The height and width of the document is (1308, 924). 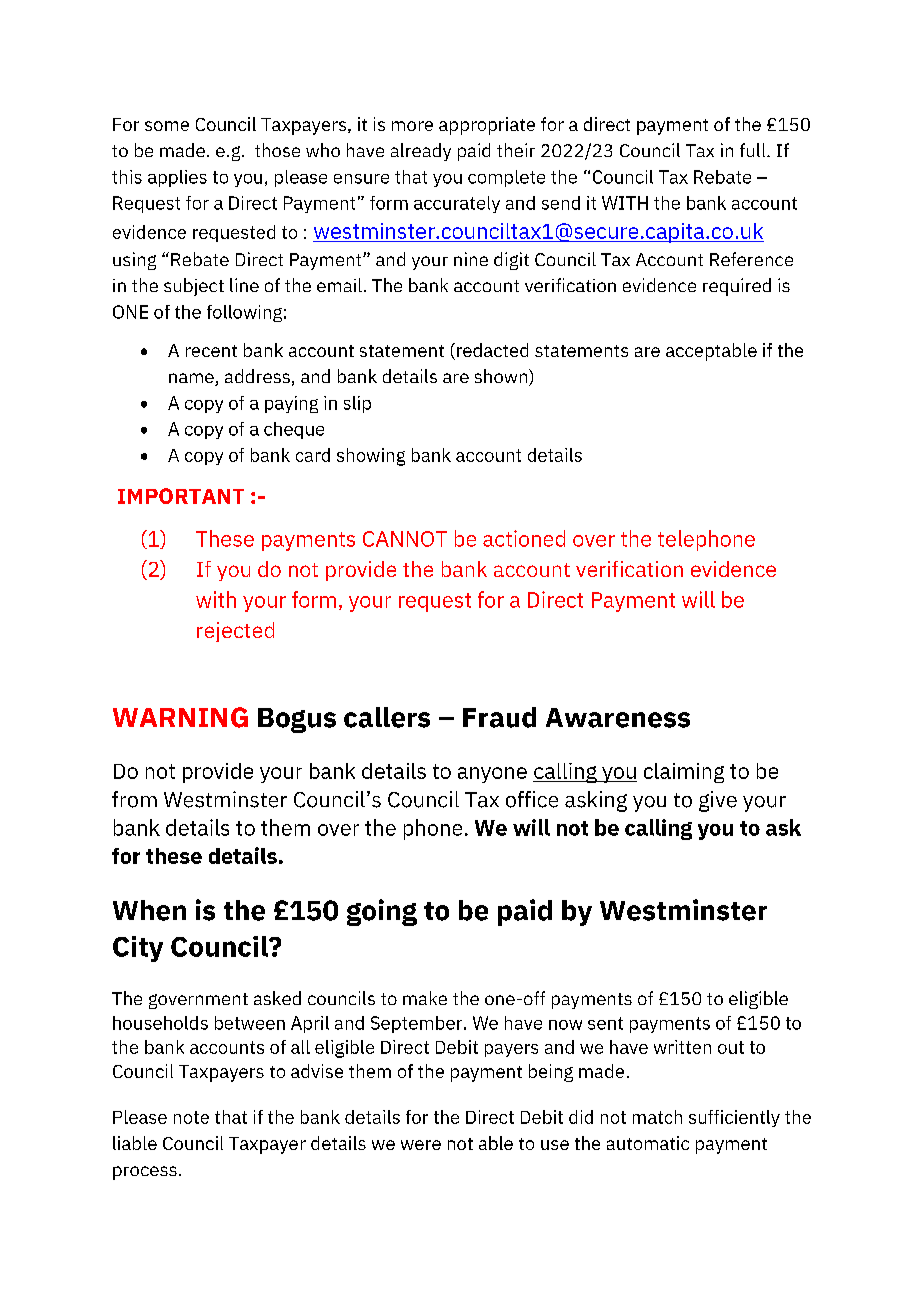 I want to click on applies, so click(x=177, y=178).
